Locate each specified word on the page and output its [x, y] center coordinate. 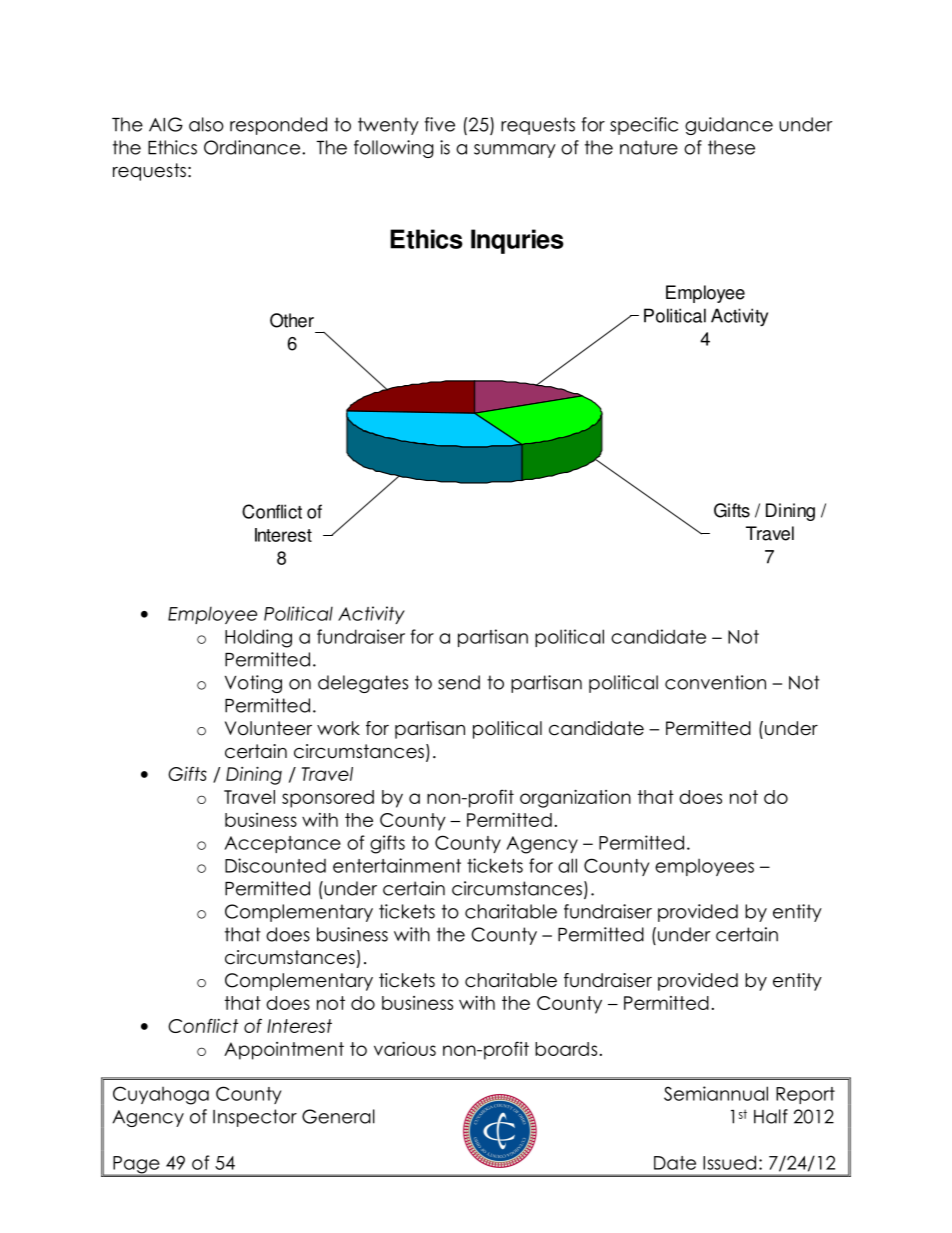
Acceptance [282, 844]
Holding [258, 638]
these [731, 147]
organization [575, 798]
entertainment [397, 865]
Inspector [255, 1118]
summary [515, 151]
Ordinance [253, 147]
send [459, 682]
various [405, 1048]
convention [715, 682]
